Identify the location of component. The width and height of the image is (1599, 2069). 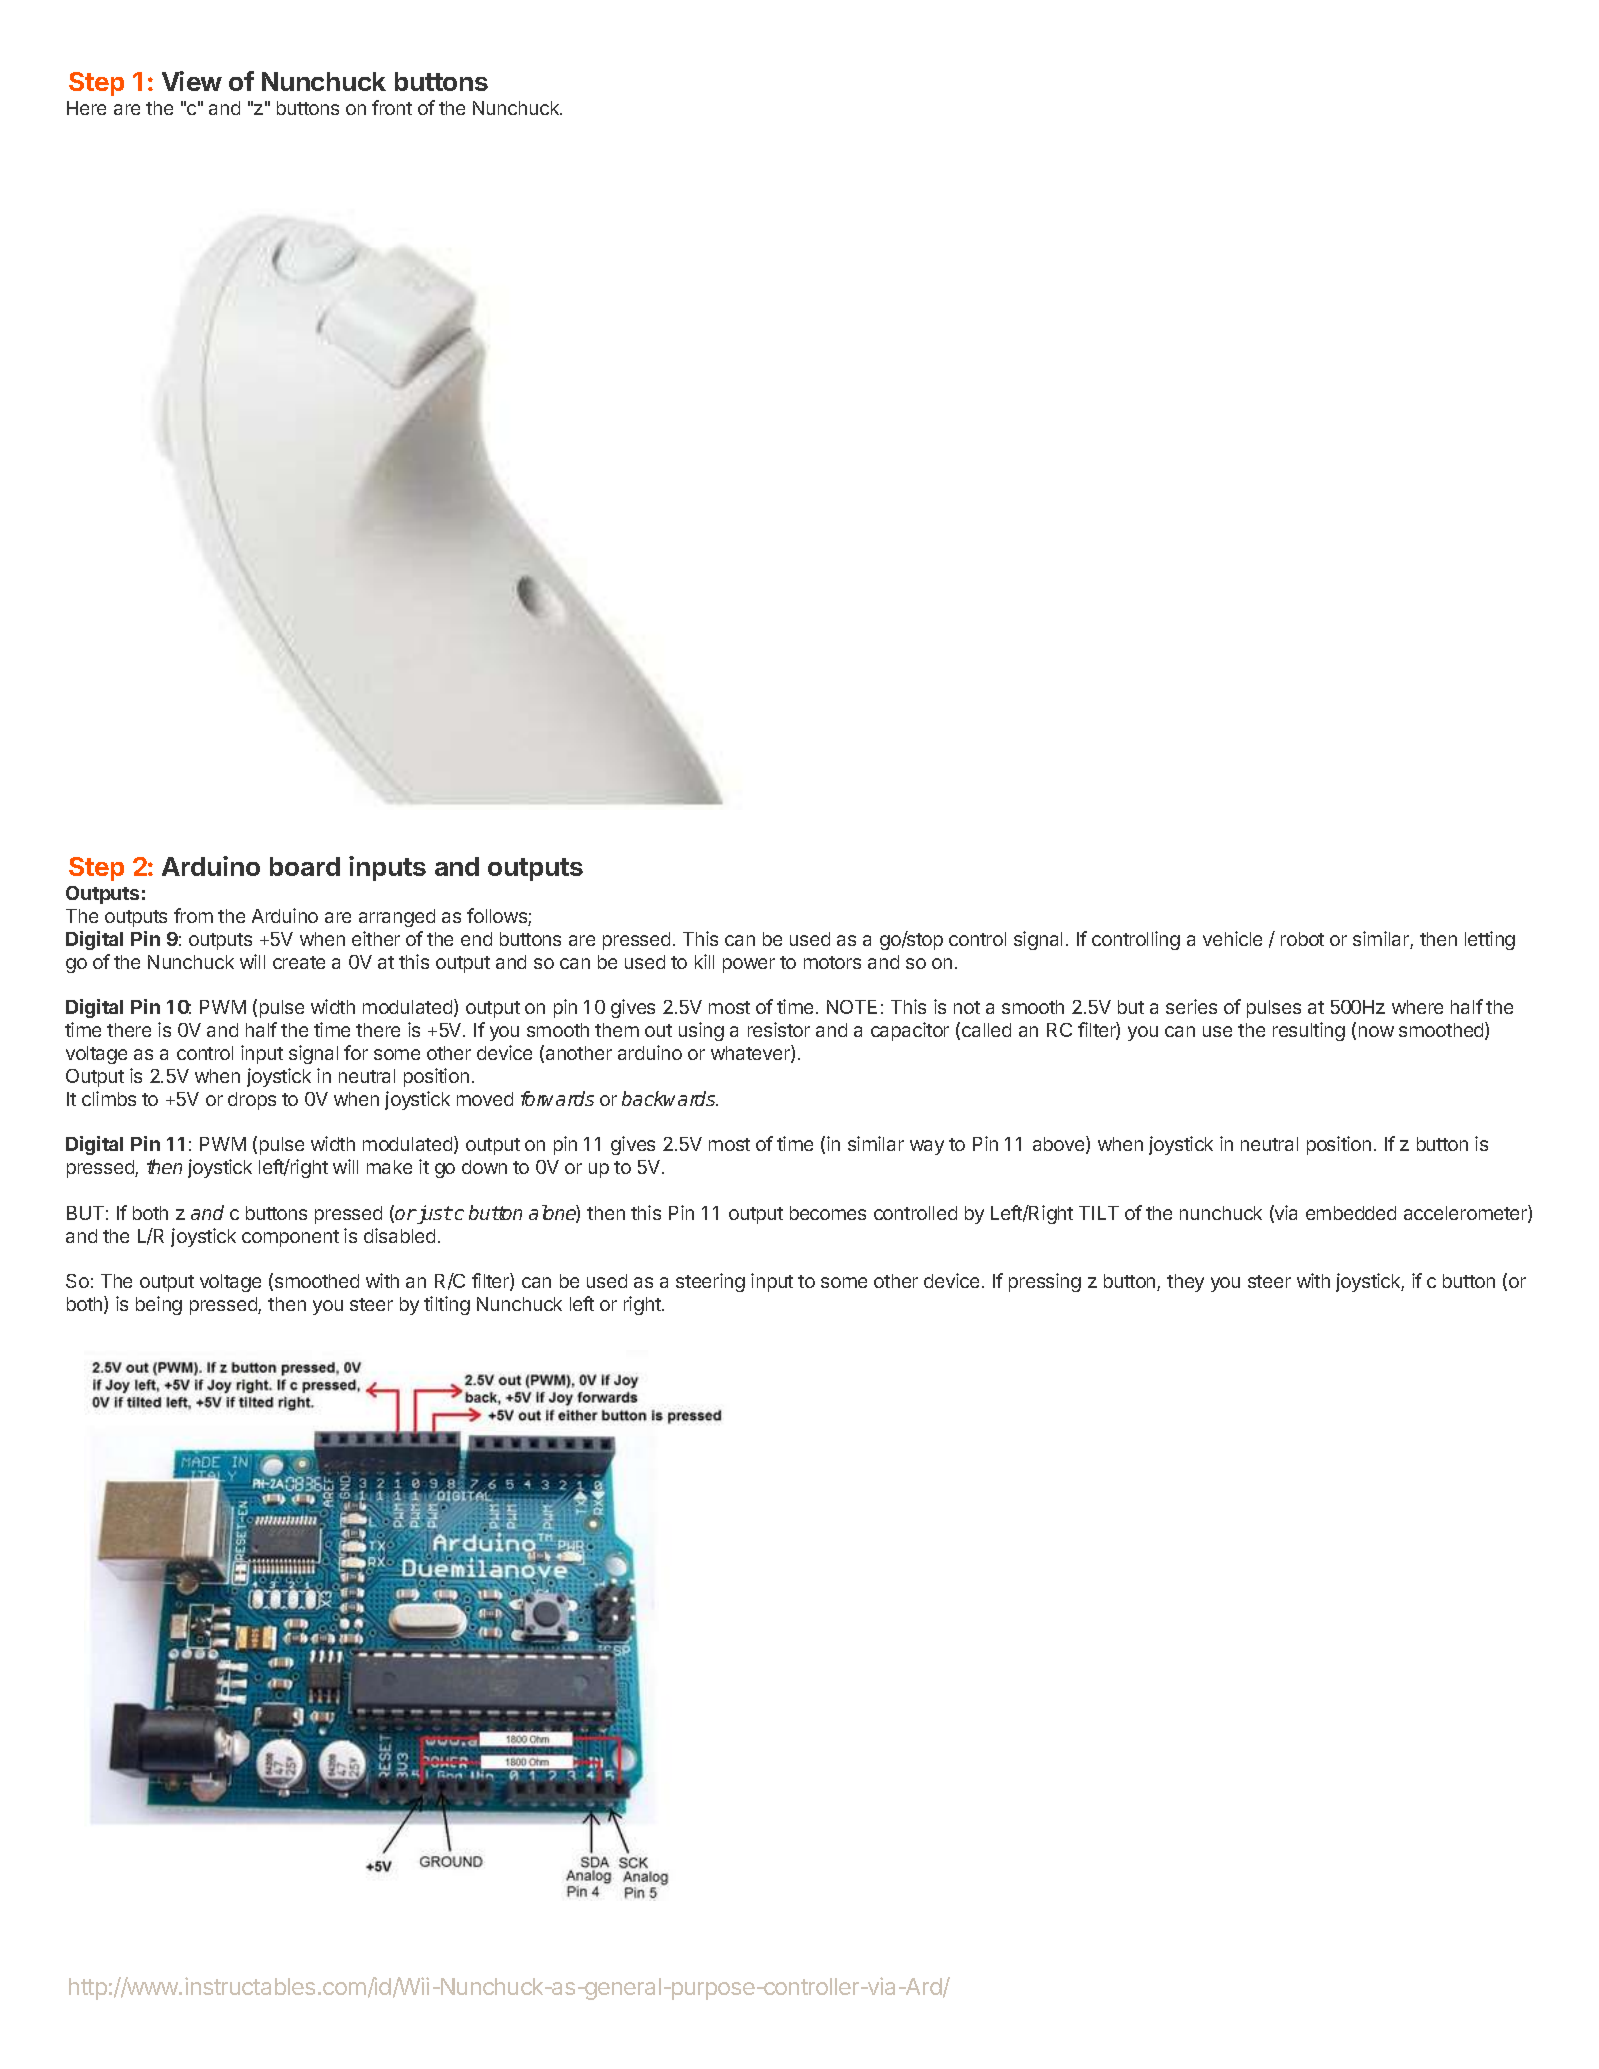
(290, 1238).
